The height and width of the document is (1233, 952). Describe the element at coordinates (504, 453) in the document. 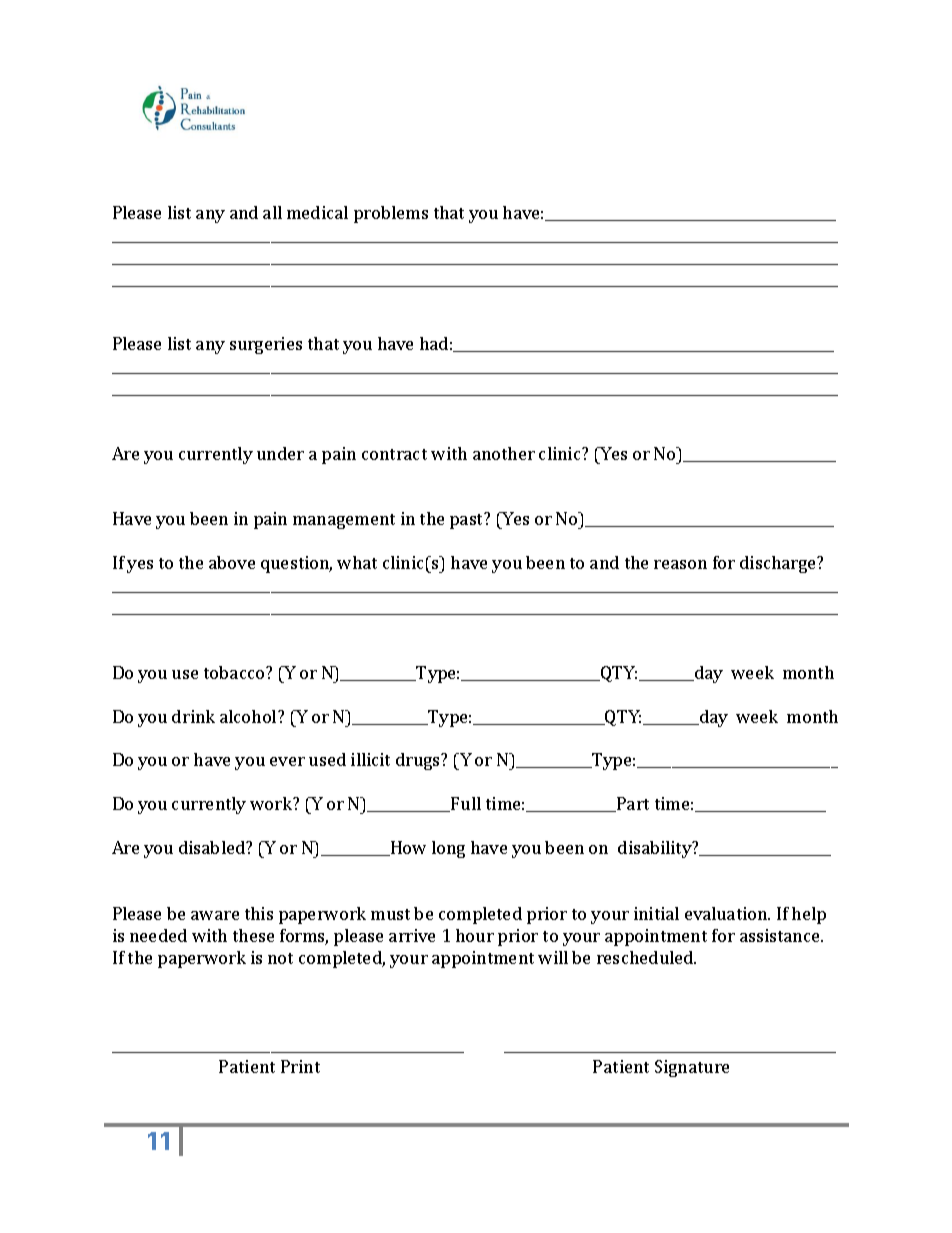

I see `another` at that location.
